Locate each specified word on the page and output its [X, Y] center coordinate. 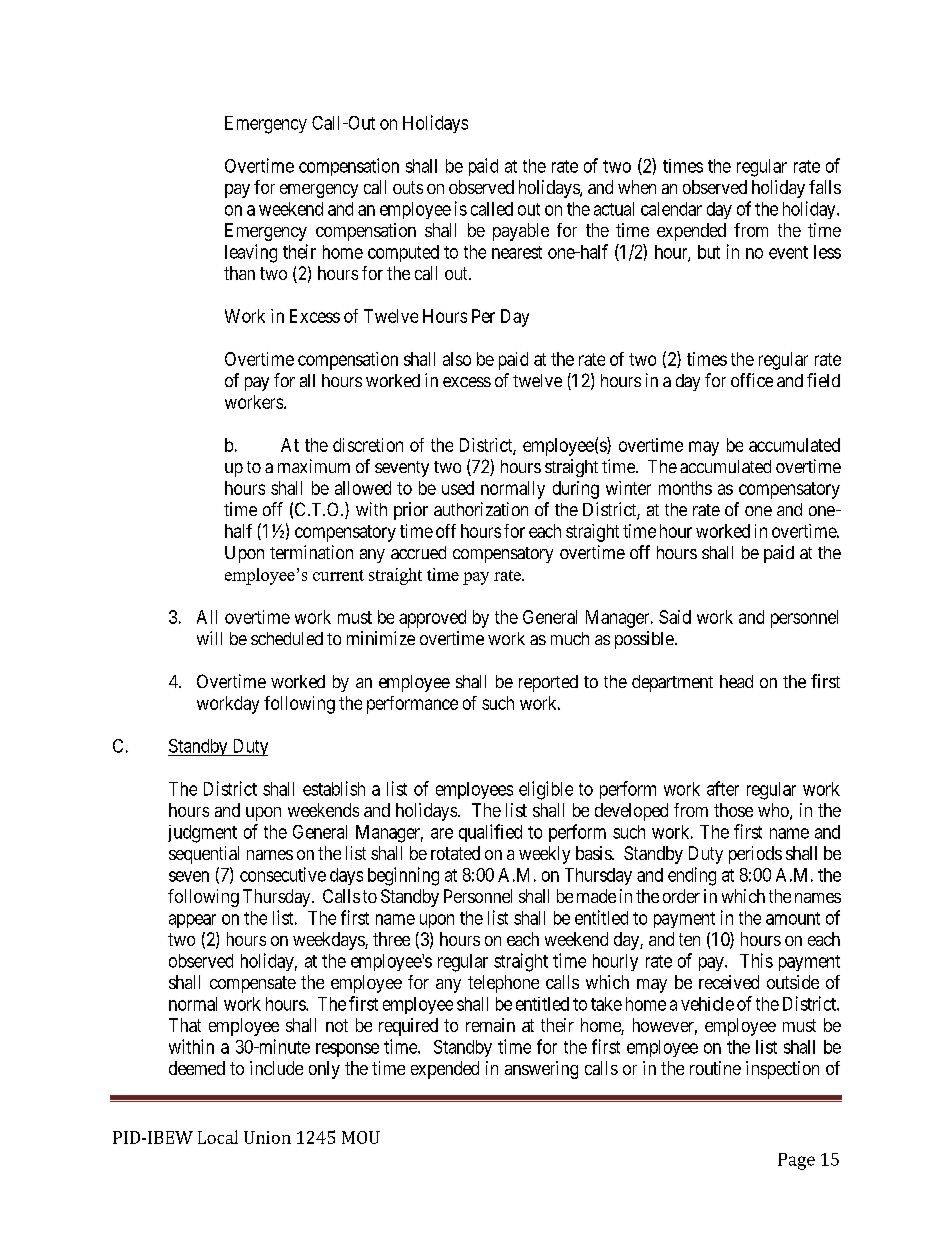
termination [311, 552]
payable [521, 232]
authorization [481, 509]
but [709, 252]
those [733, 810]
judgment [202, 834]
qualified [490, 833]
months [685, 488]
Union [267, 1137]
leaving [251, 253]
